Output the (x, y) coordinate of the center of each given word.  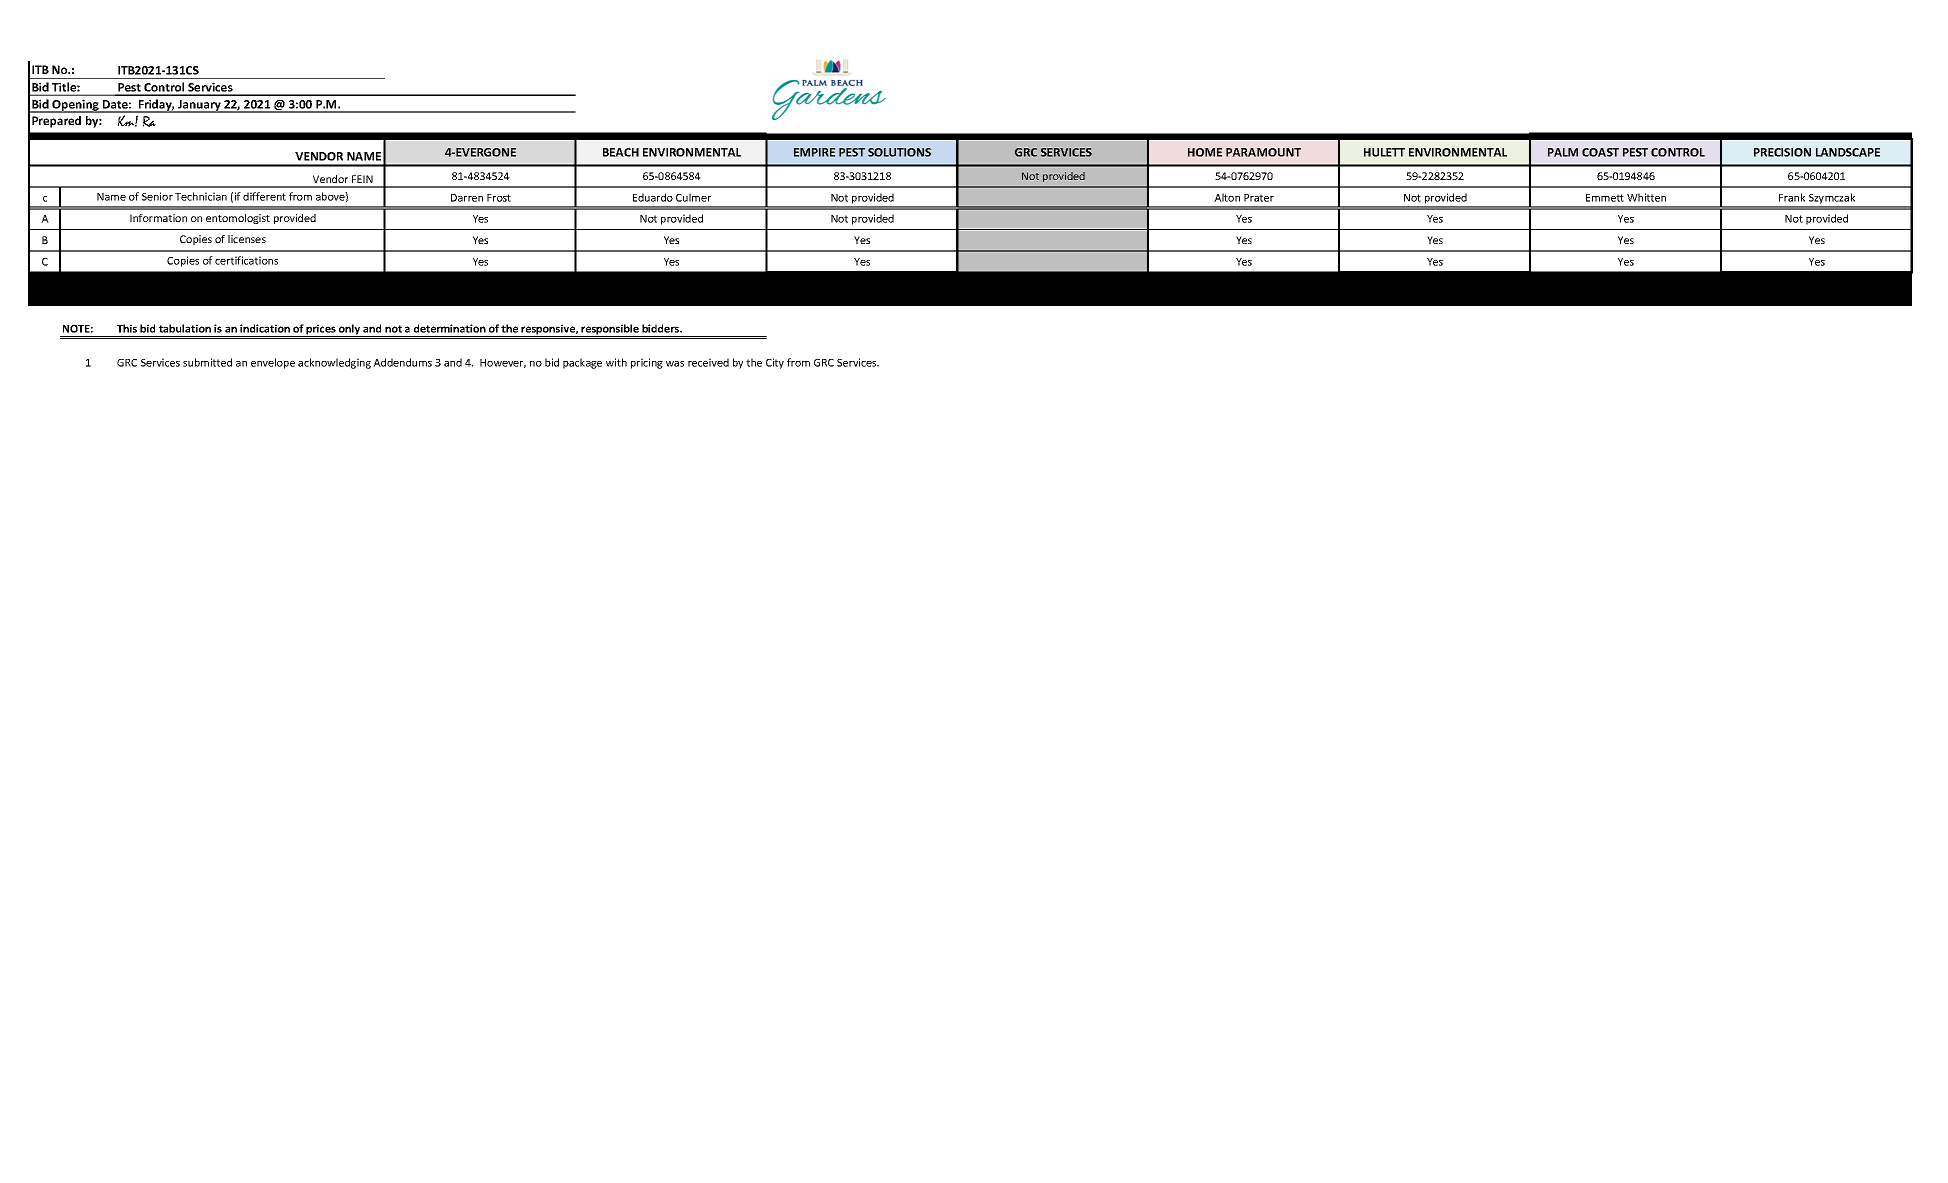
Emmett (1605, 198)
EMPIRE (814, 152)
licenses (247, 239)
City (775, 363)
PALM (1563, 152)
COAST (1600, 152)
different (264, 196)
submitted (207, 362)
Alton (1227, 197)
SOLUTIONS (899, 152)
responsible (610, 330)
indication (265, 328)
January (199, 106)
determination (450, 328)
